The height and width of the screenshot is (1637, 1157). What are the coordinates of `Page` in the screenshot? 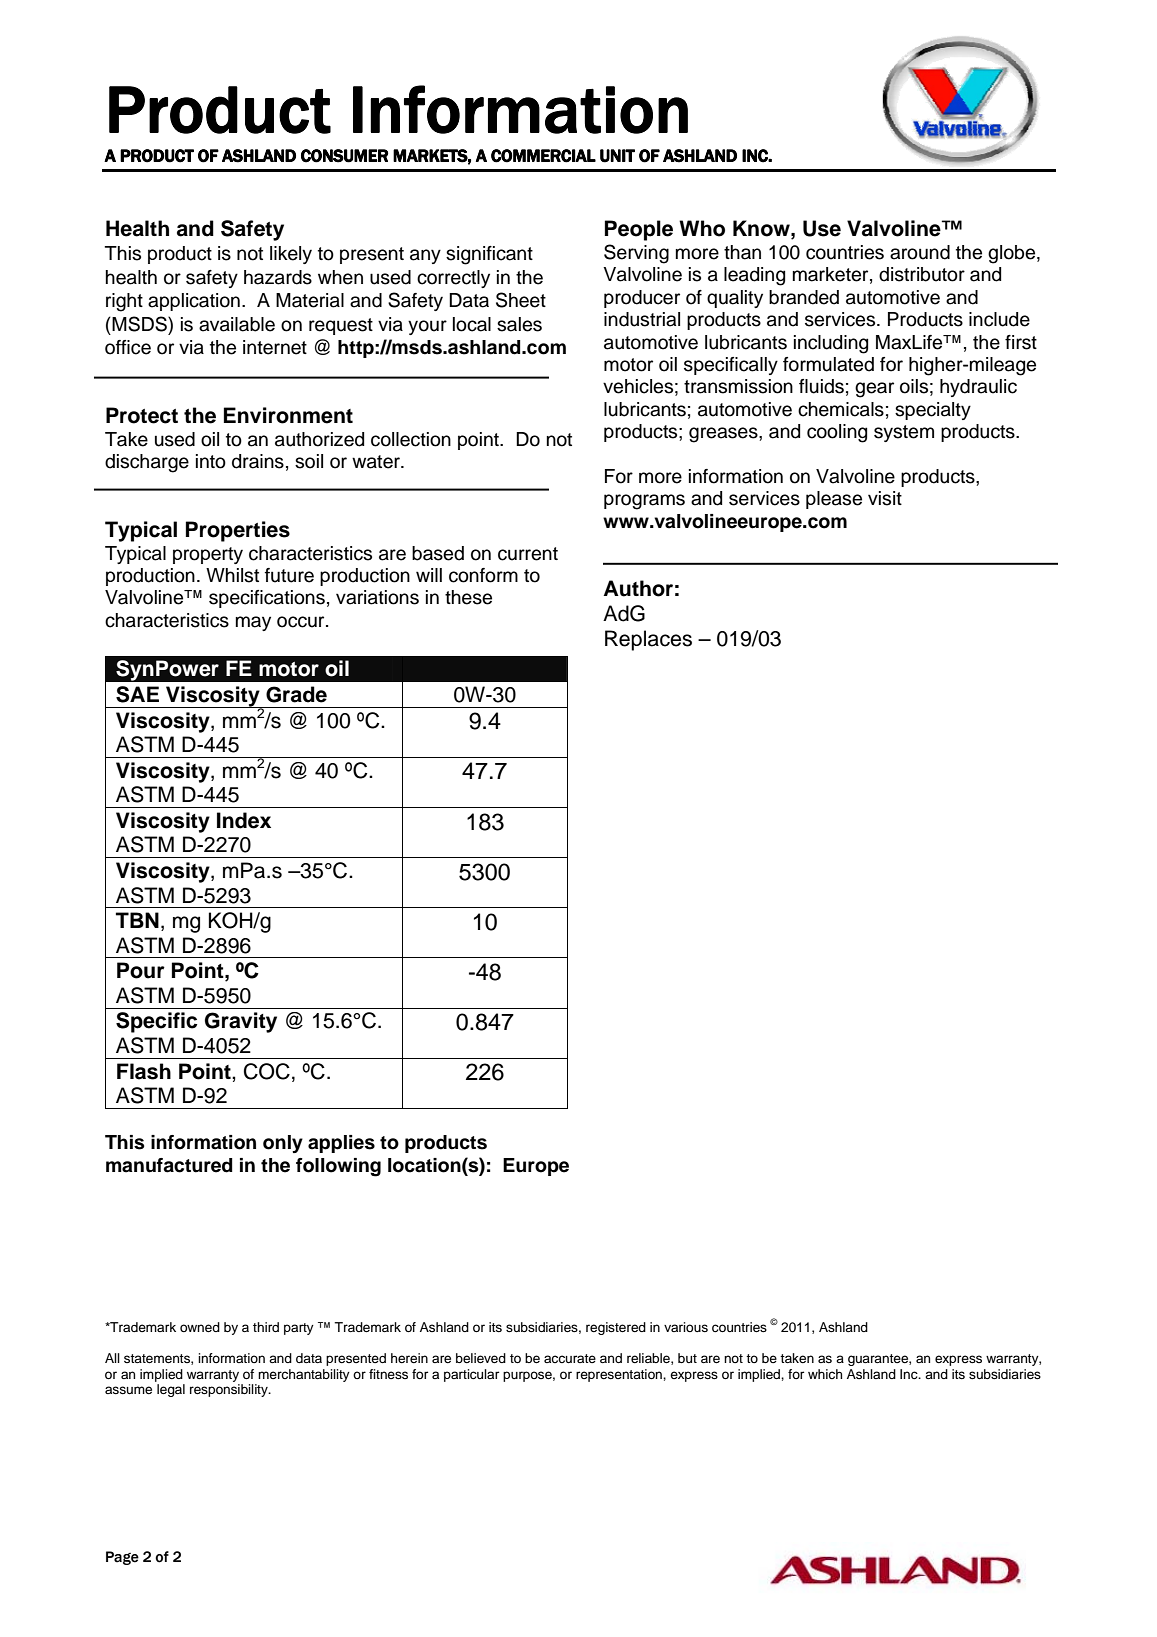 It's located at (122, 1558).
